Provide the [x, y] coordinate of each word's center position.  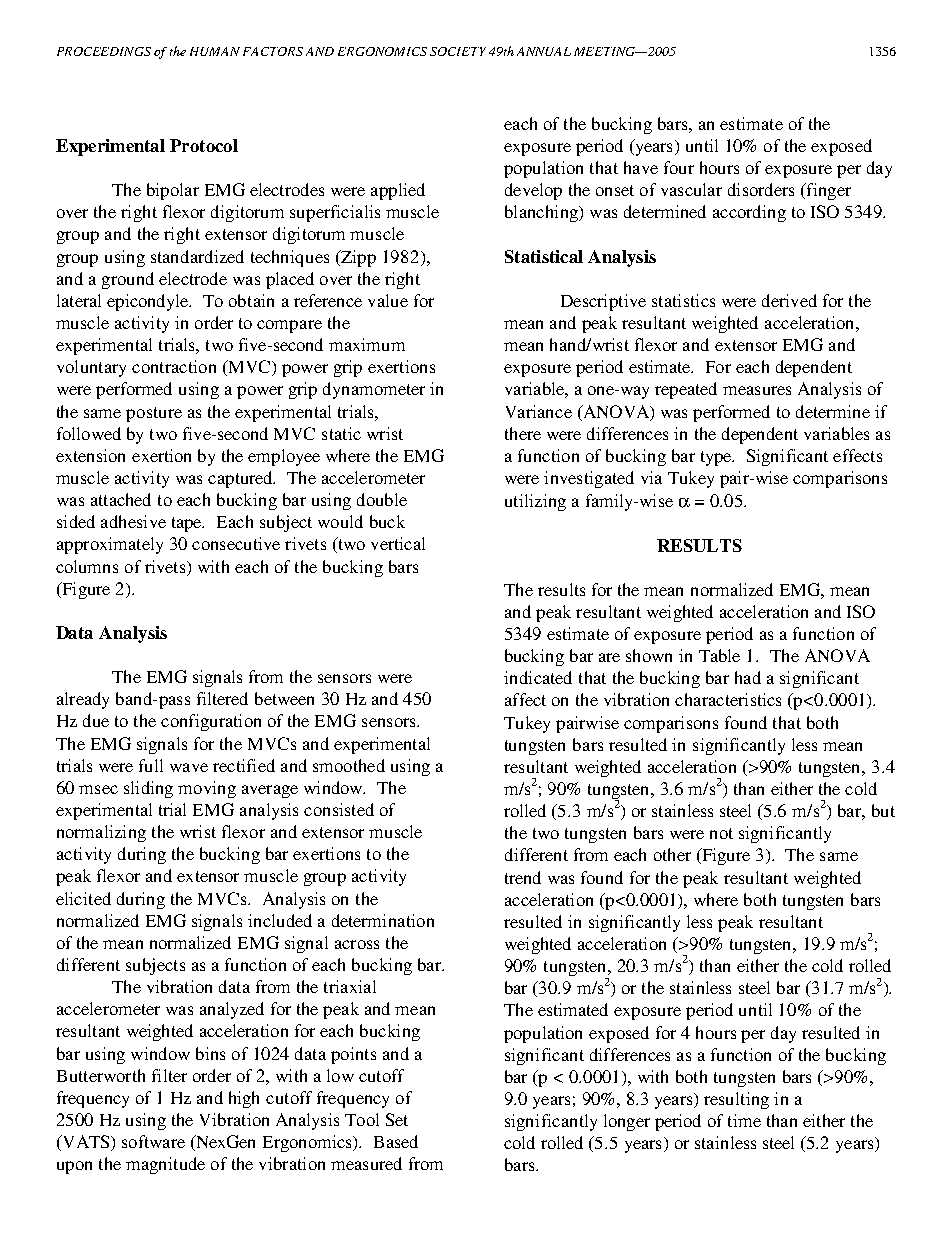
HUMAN [215, 51]
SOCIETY [458, 51]
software [153, 1141]
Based [396, 1141]
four [679, 167]
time [744, 1120]
